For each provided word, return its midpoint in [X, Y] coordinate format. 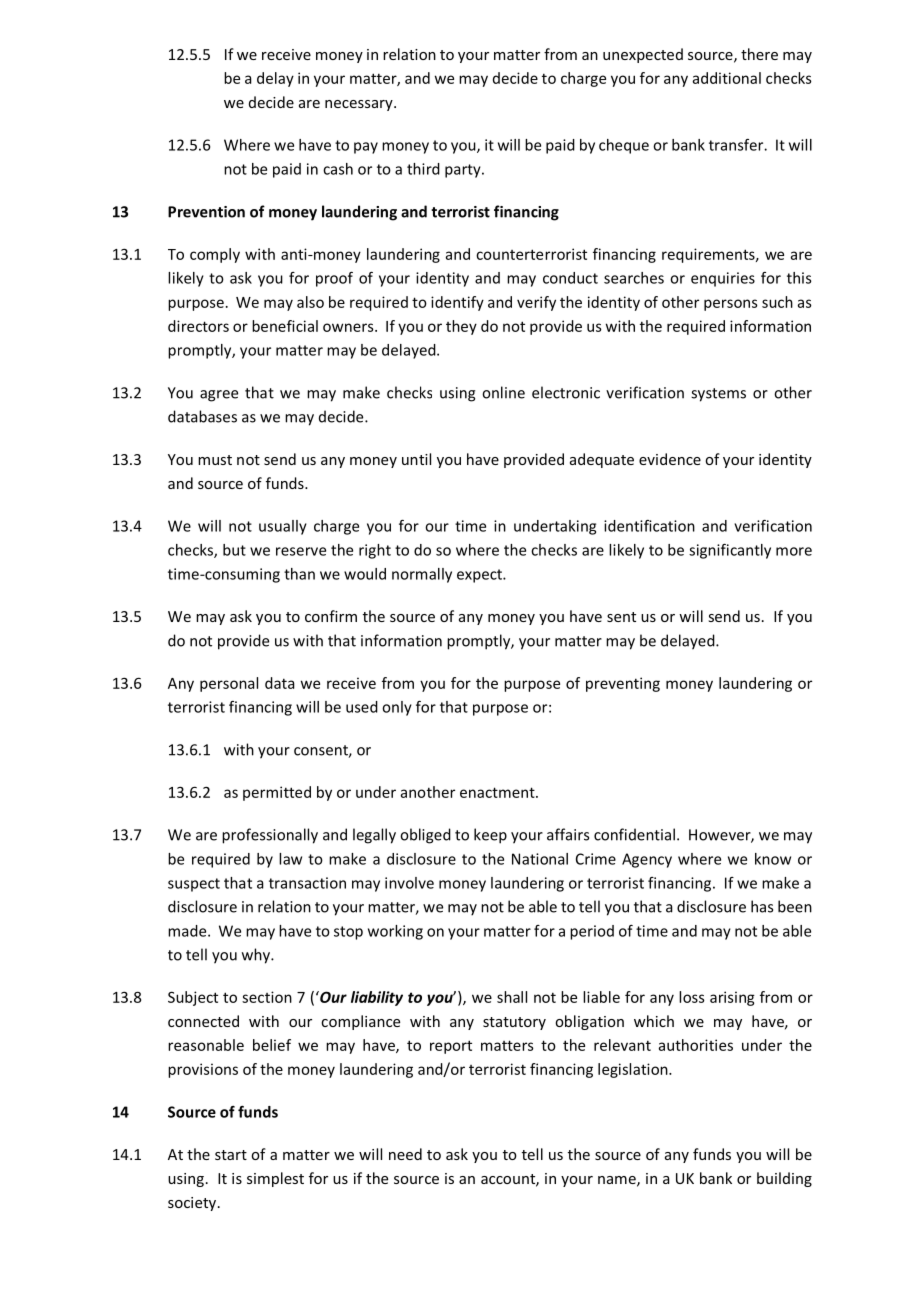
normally [422, 575]
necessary [360, 105]
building [784, 1179]
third [423, 169]
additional [727, 78]
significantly [730, 551]
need [405, 1154]
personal [229, 684]
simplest [275, 1179]
